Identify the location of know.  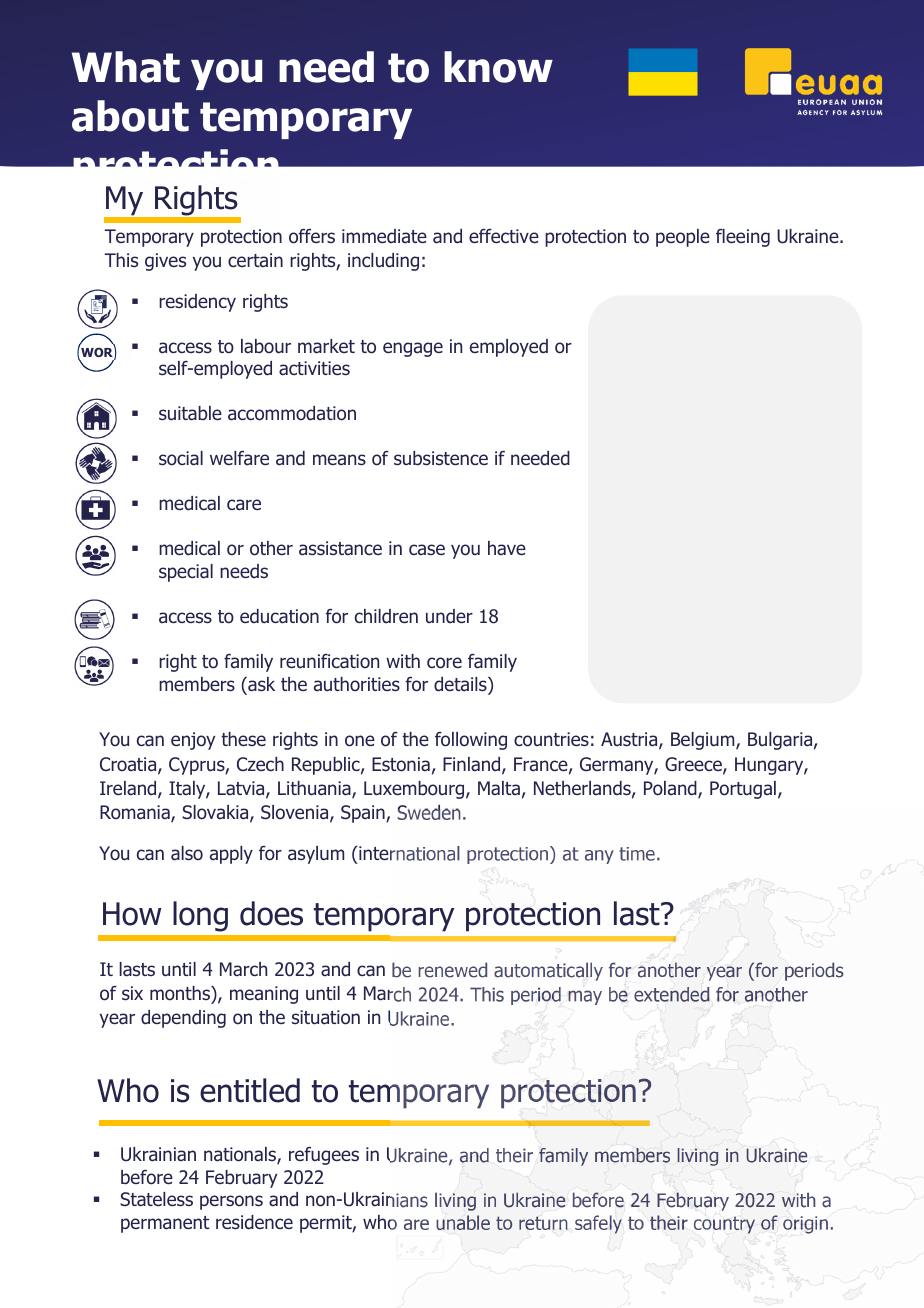
(498, 67).
